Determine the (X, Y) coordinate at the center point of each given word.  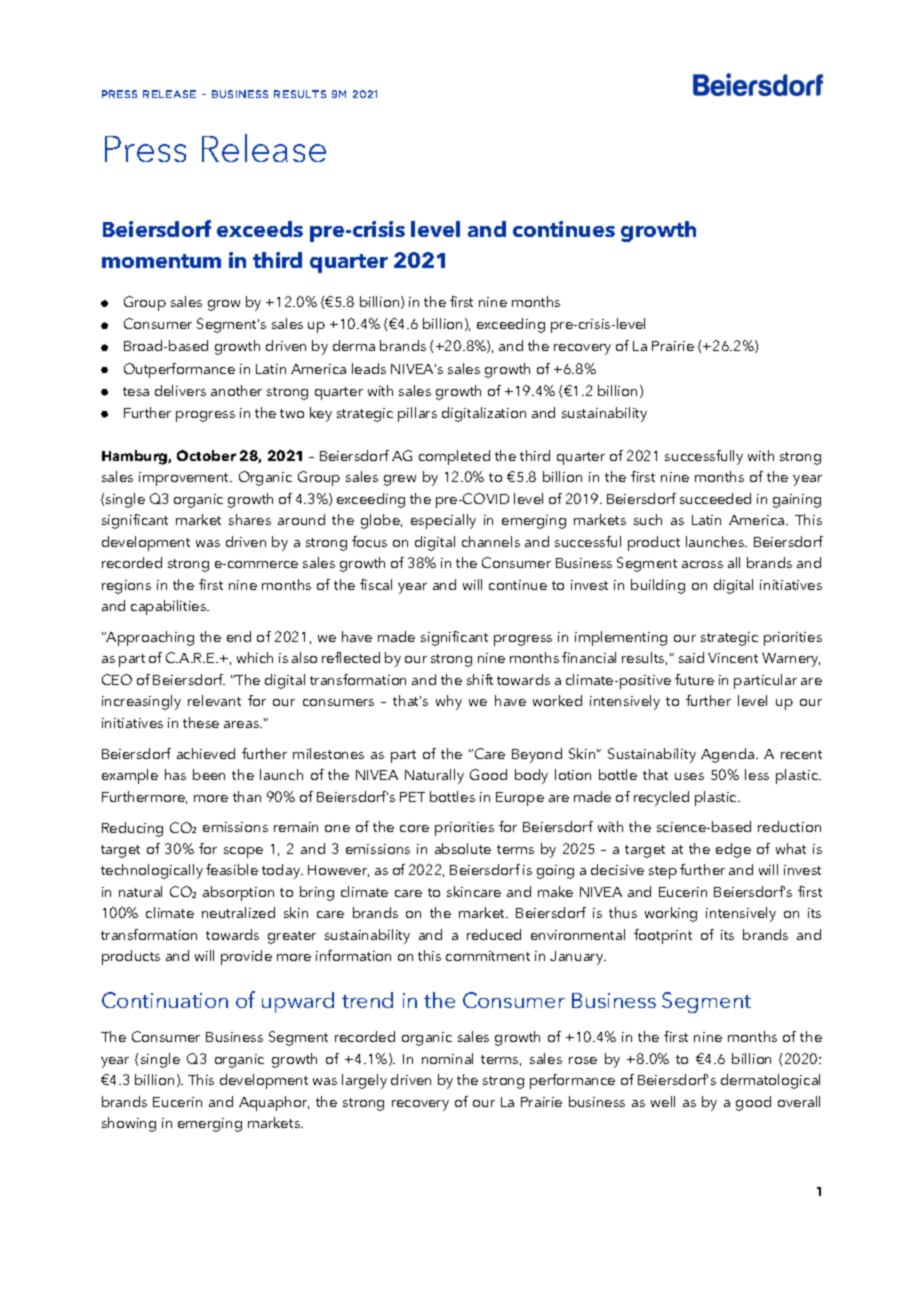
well (663, 1101)
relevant (214, 700)
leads (369, 368)
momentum (161, 261)
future (694, 679)
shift (480, 679)
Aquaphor (274, 1103)
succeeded (715, 498)
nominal (447, 1058)
